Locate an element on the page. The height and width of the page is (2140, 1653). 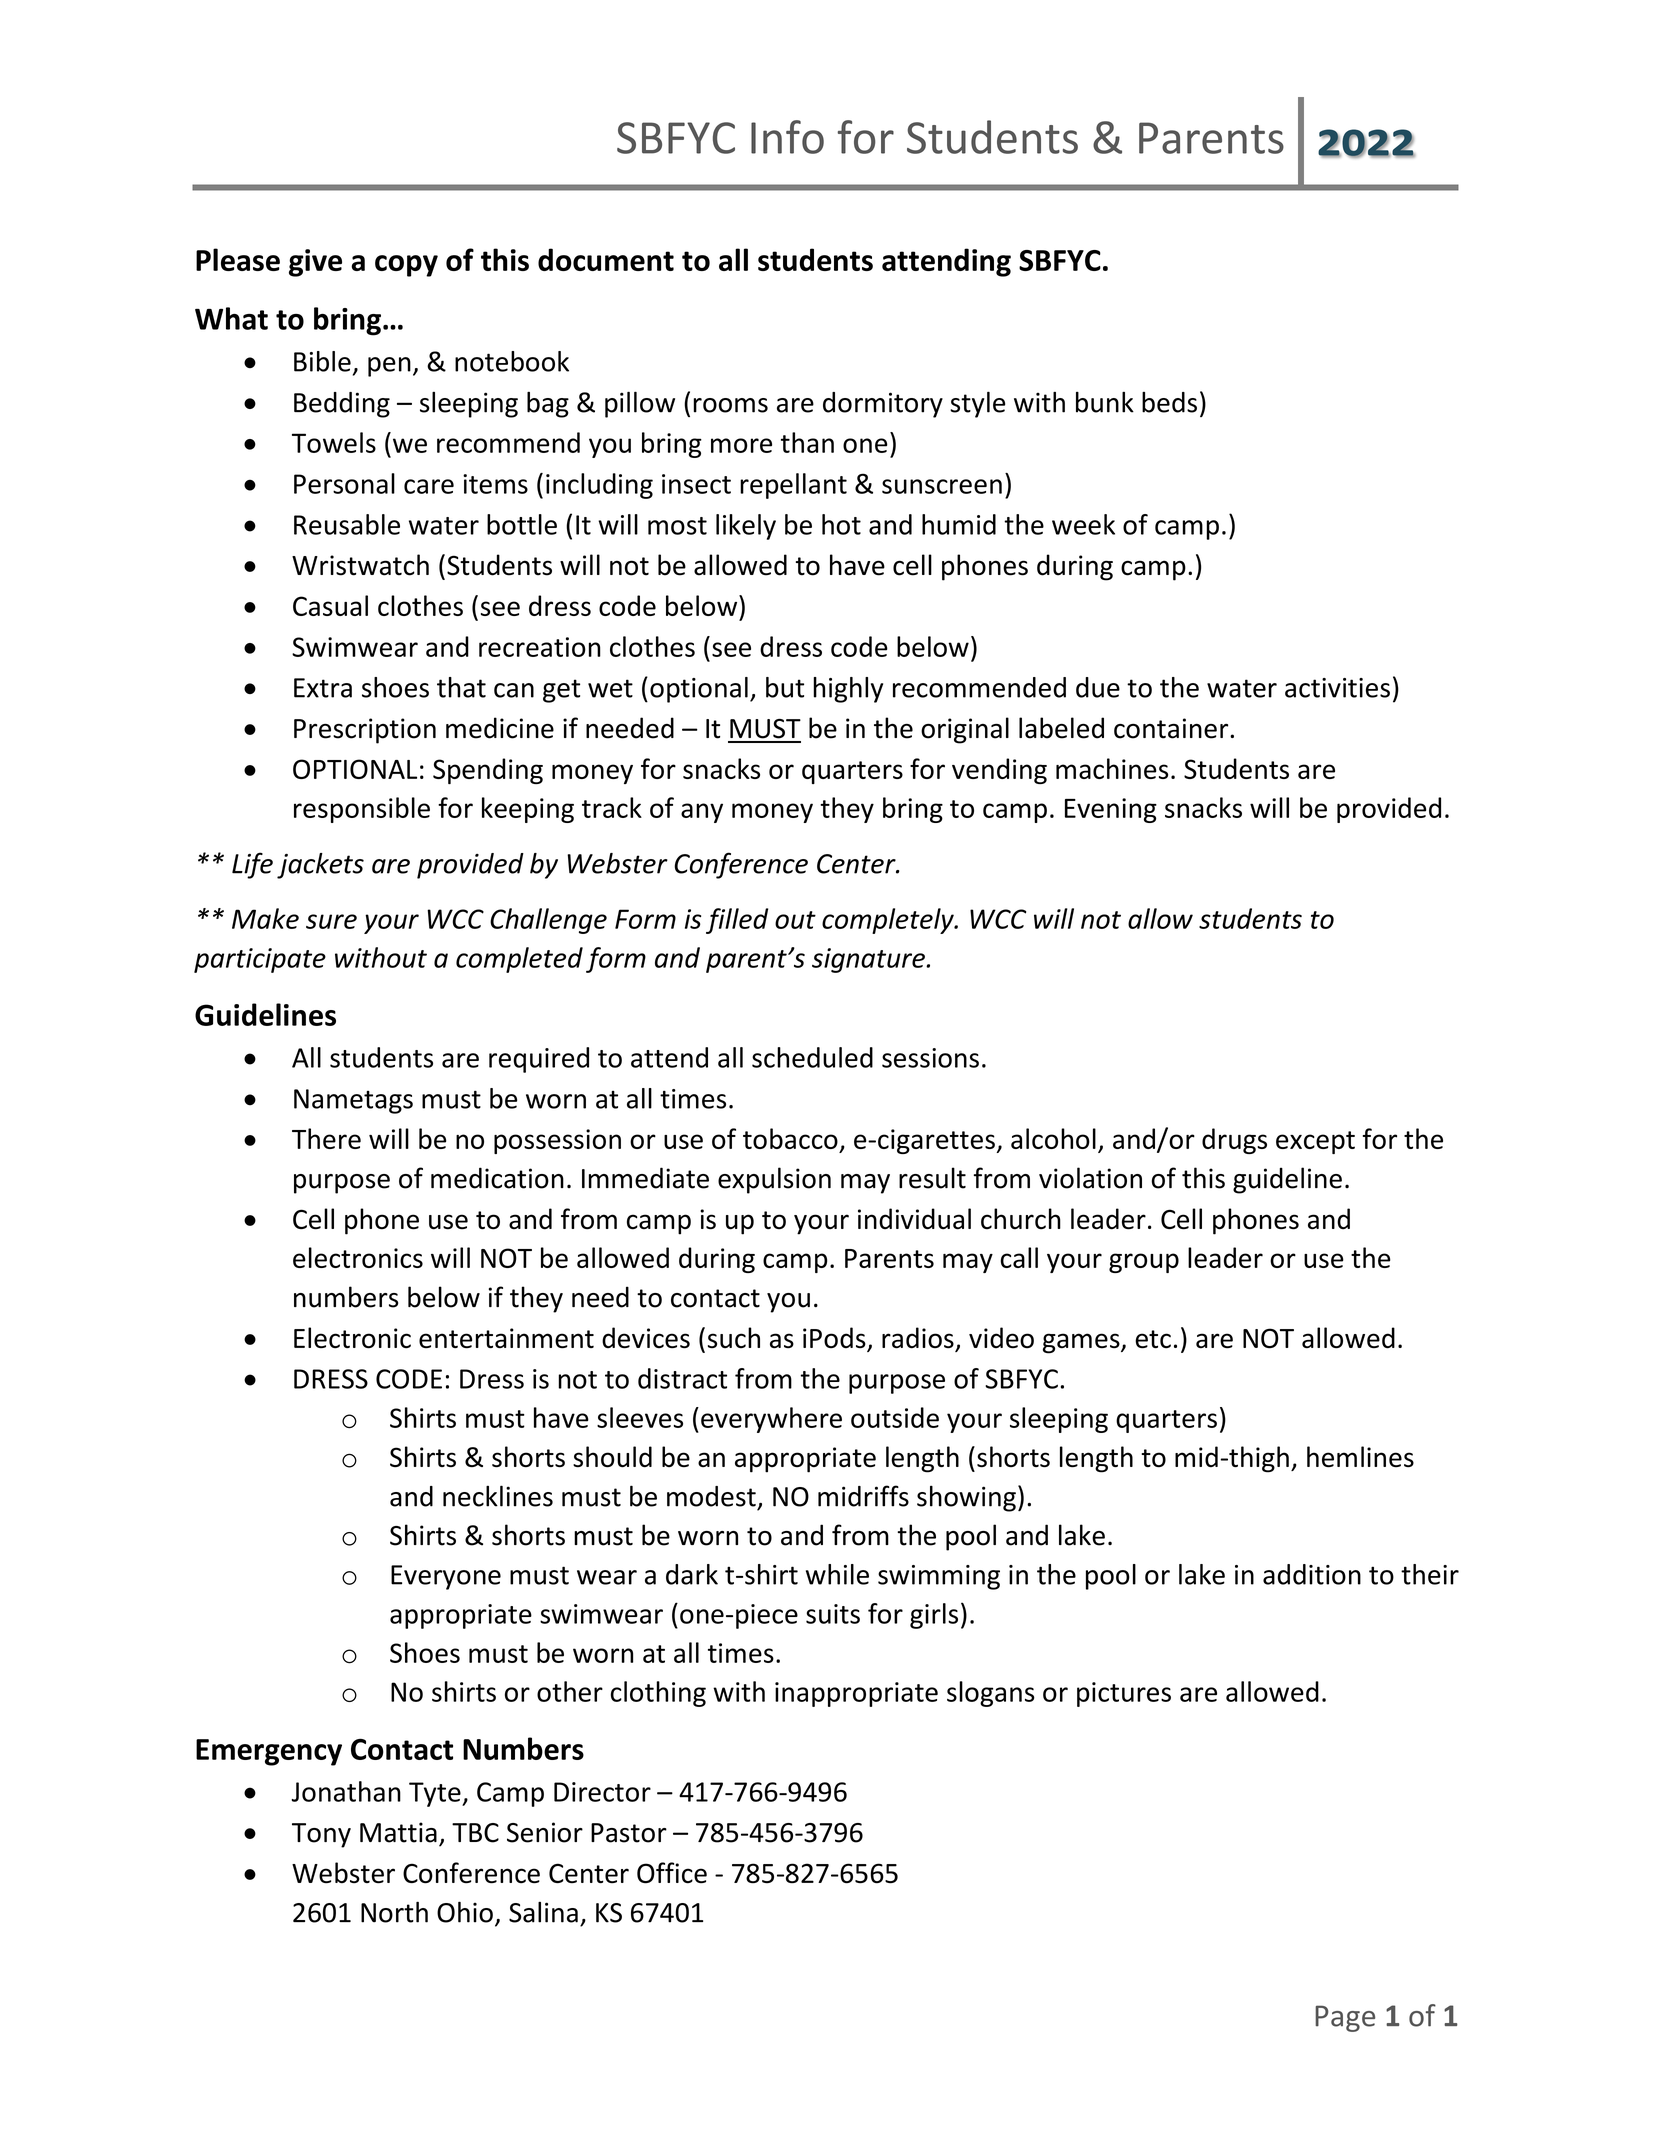
Wristwatch is located at coordinates (360, 565).
